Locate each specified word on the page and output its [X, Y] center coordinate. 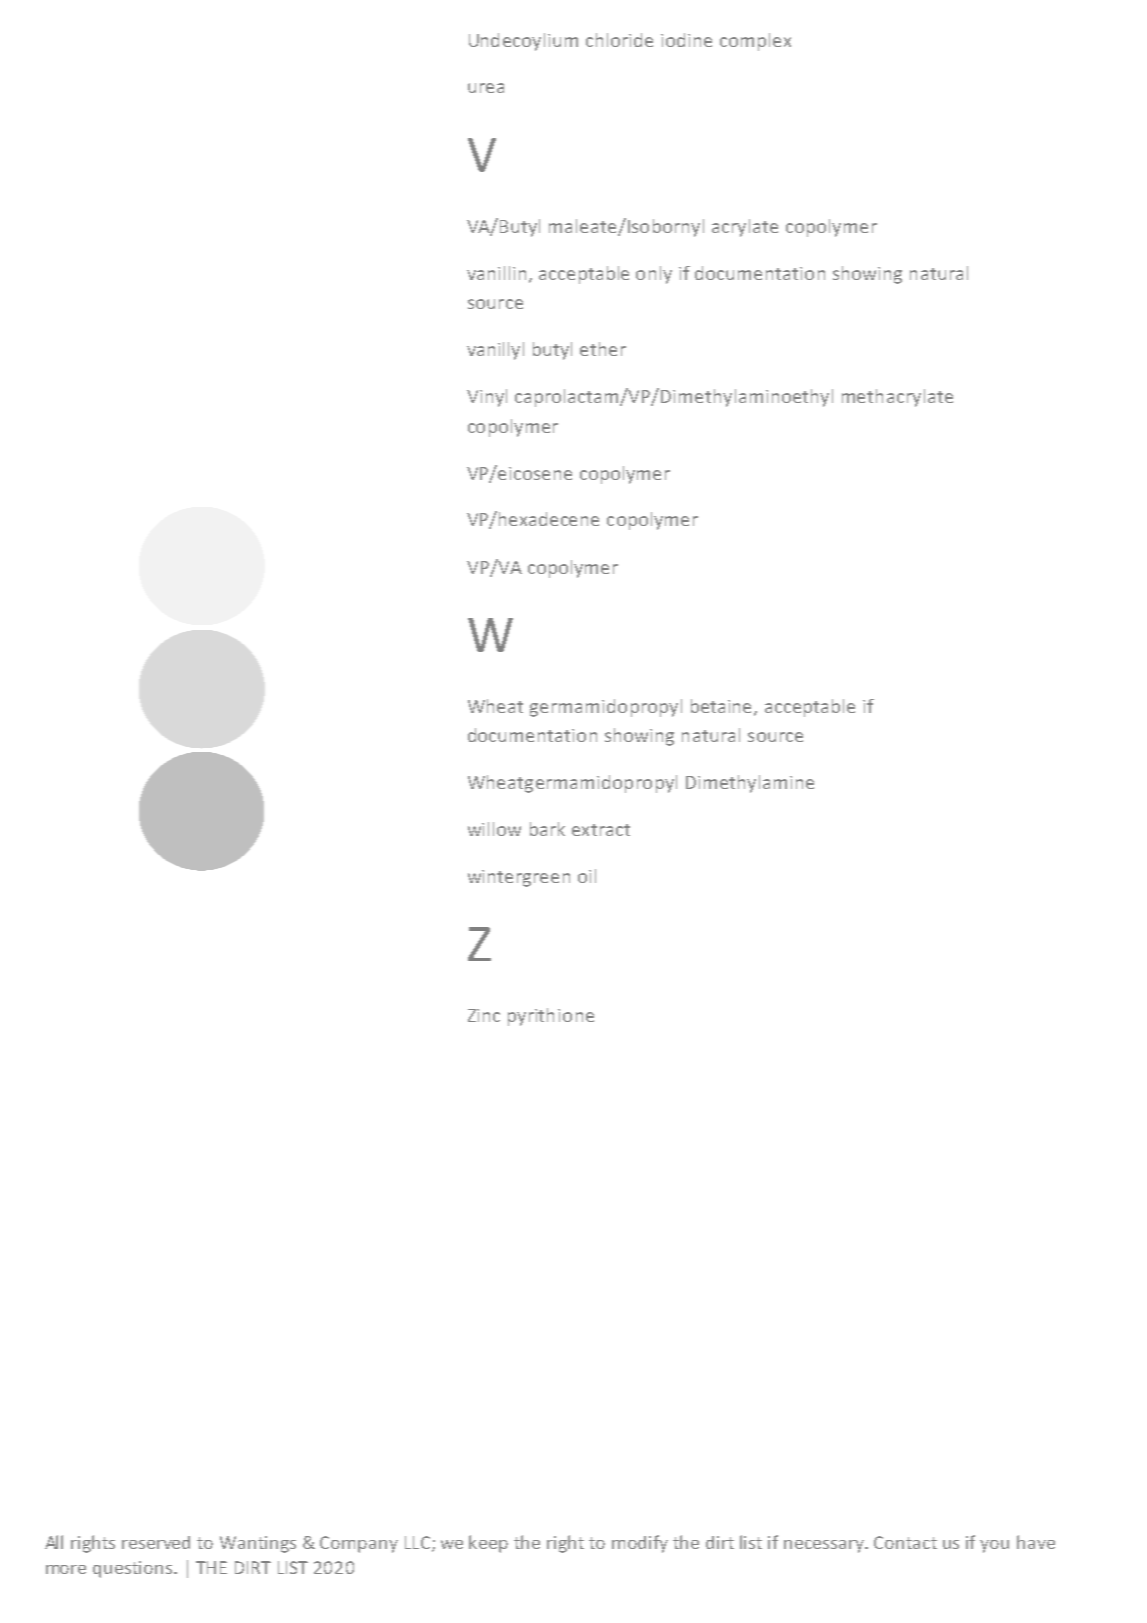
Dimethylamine [750, 784]
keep [488, 1544]
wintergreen [519, 878]
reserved [156, 1542]
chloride [619, 40]
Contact [905, 1542]
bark [547, 829]
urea [486, 88]
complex [755, 42]
